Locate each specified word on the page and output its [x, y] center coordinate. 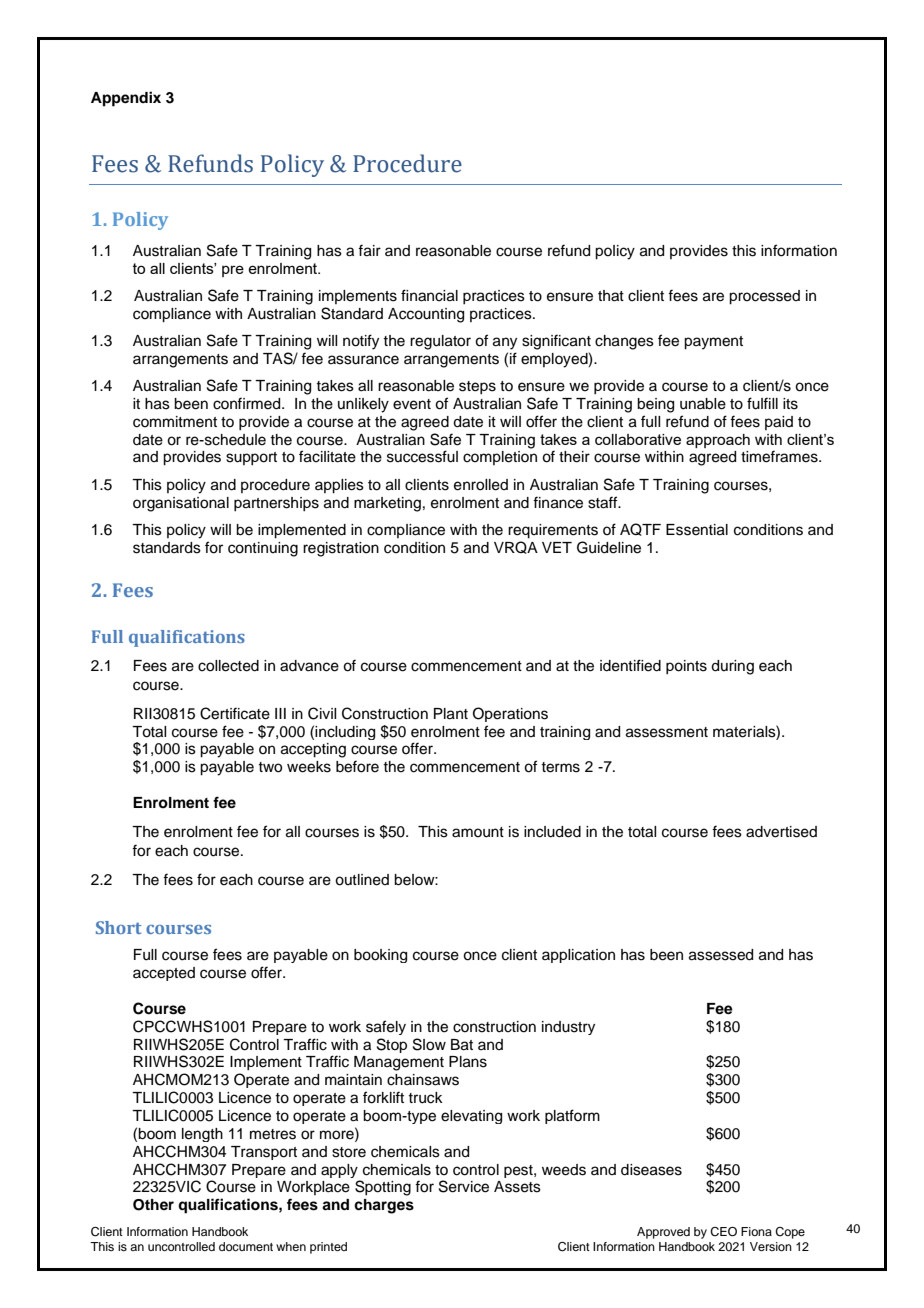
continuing [263, 549]
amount [478, 832]
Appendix [126, 99]
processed [764, 297]
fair [369, 250]
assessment [667, 732]
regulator [440, 342]
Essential [697, 530]
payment [713, 343]
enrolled [481, 485]
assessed [721, 955]
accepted [164, 974]
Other [153, 1205]
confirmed [248, 403]
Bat [462, 1045]
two [270, 767]
